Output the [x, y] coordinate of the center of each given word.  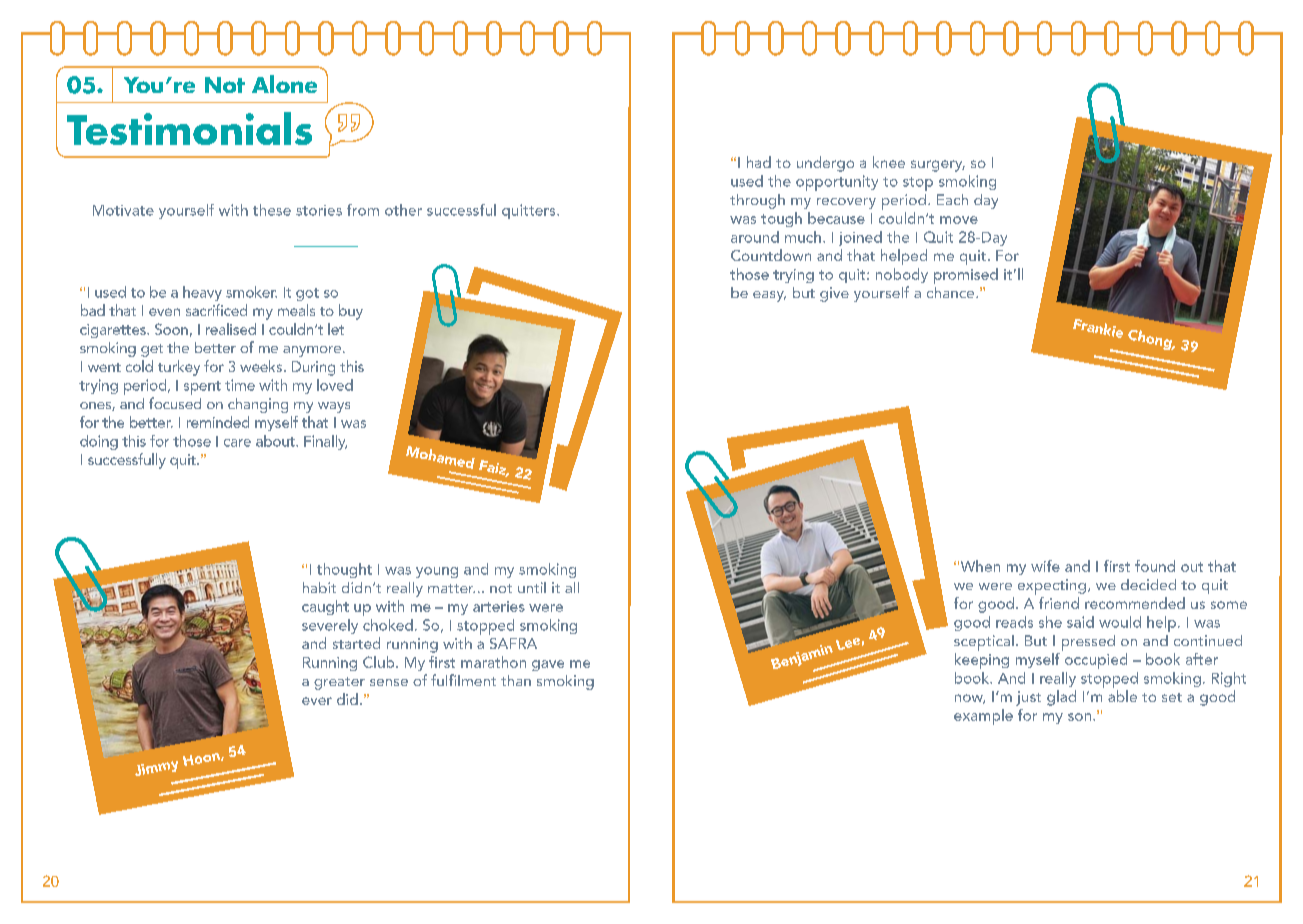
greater [339, 683]
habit [319, 587]
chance [952, 292]
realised [231, 329]
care [237, 443]
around [755, 237]
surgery [938, 166]
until [532, 587]
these [272, 210]
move [959, 220]
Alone [284, 84]
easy [769, 296]
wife [1045, 566]
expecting [1052, 587]
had [759, 162]
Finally [325, 442]
